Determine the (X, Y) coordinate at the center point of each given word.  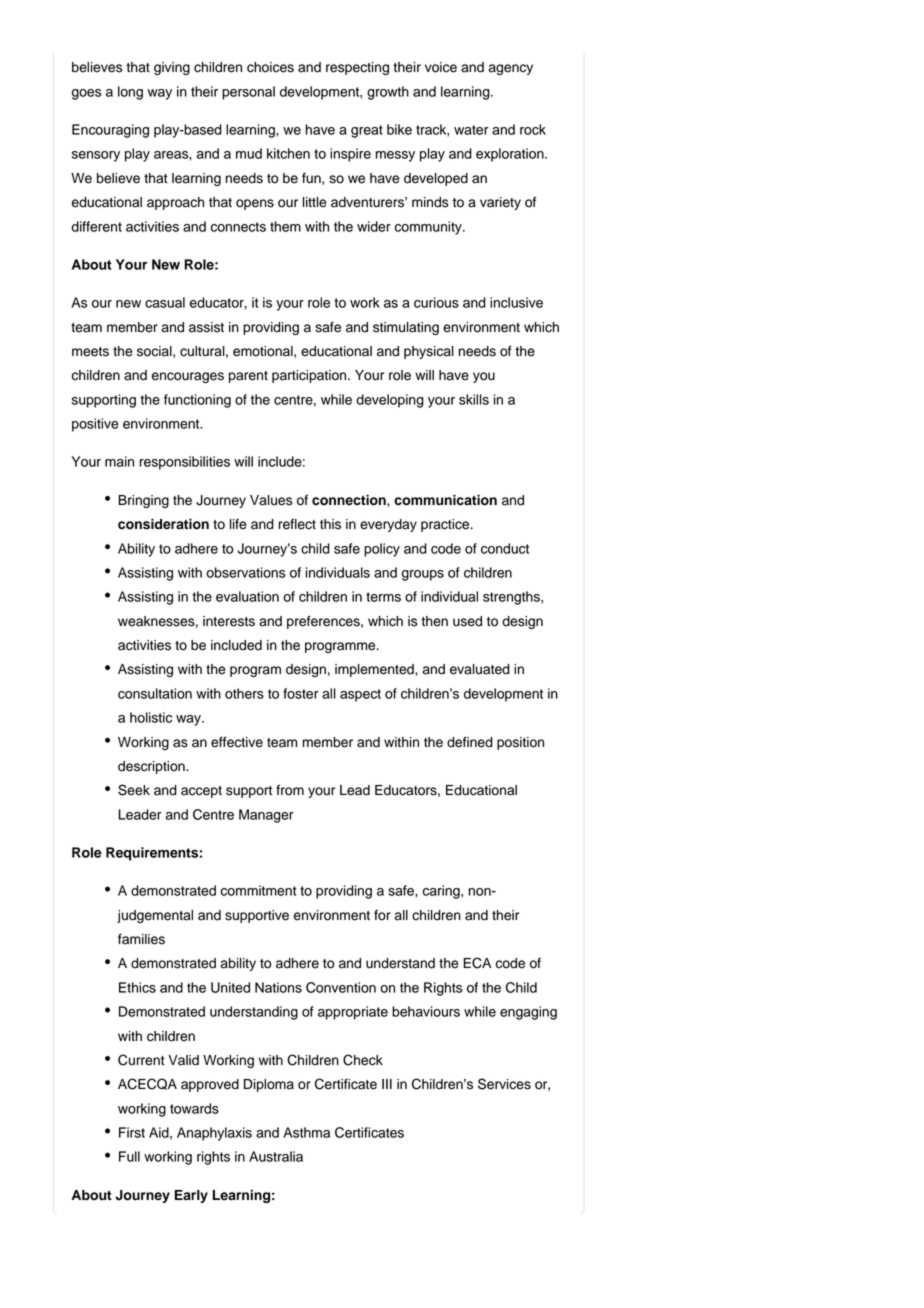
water (471, 130)
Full (129, 1156)
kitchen (288, 153)
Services (504, 1084)
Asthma (306, 1132)
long (130, 93)
